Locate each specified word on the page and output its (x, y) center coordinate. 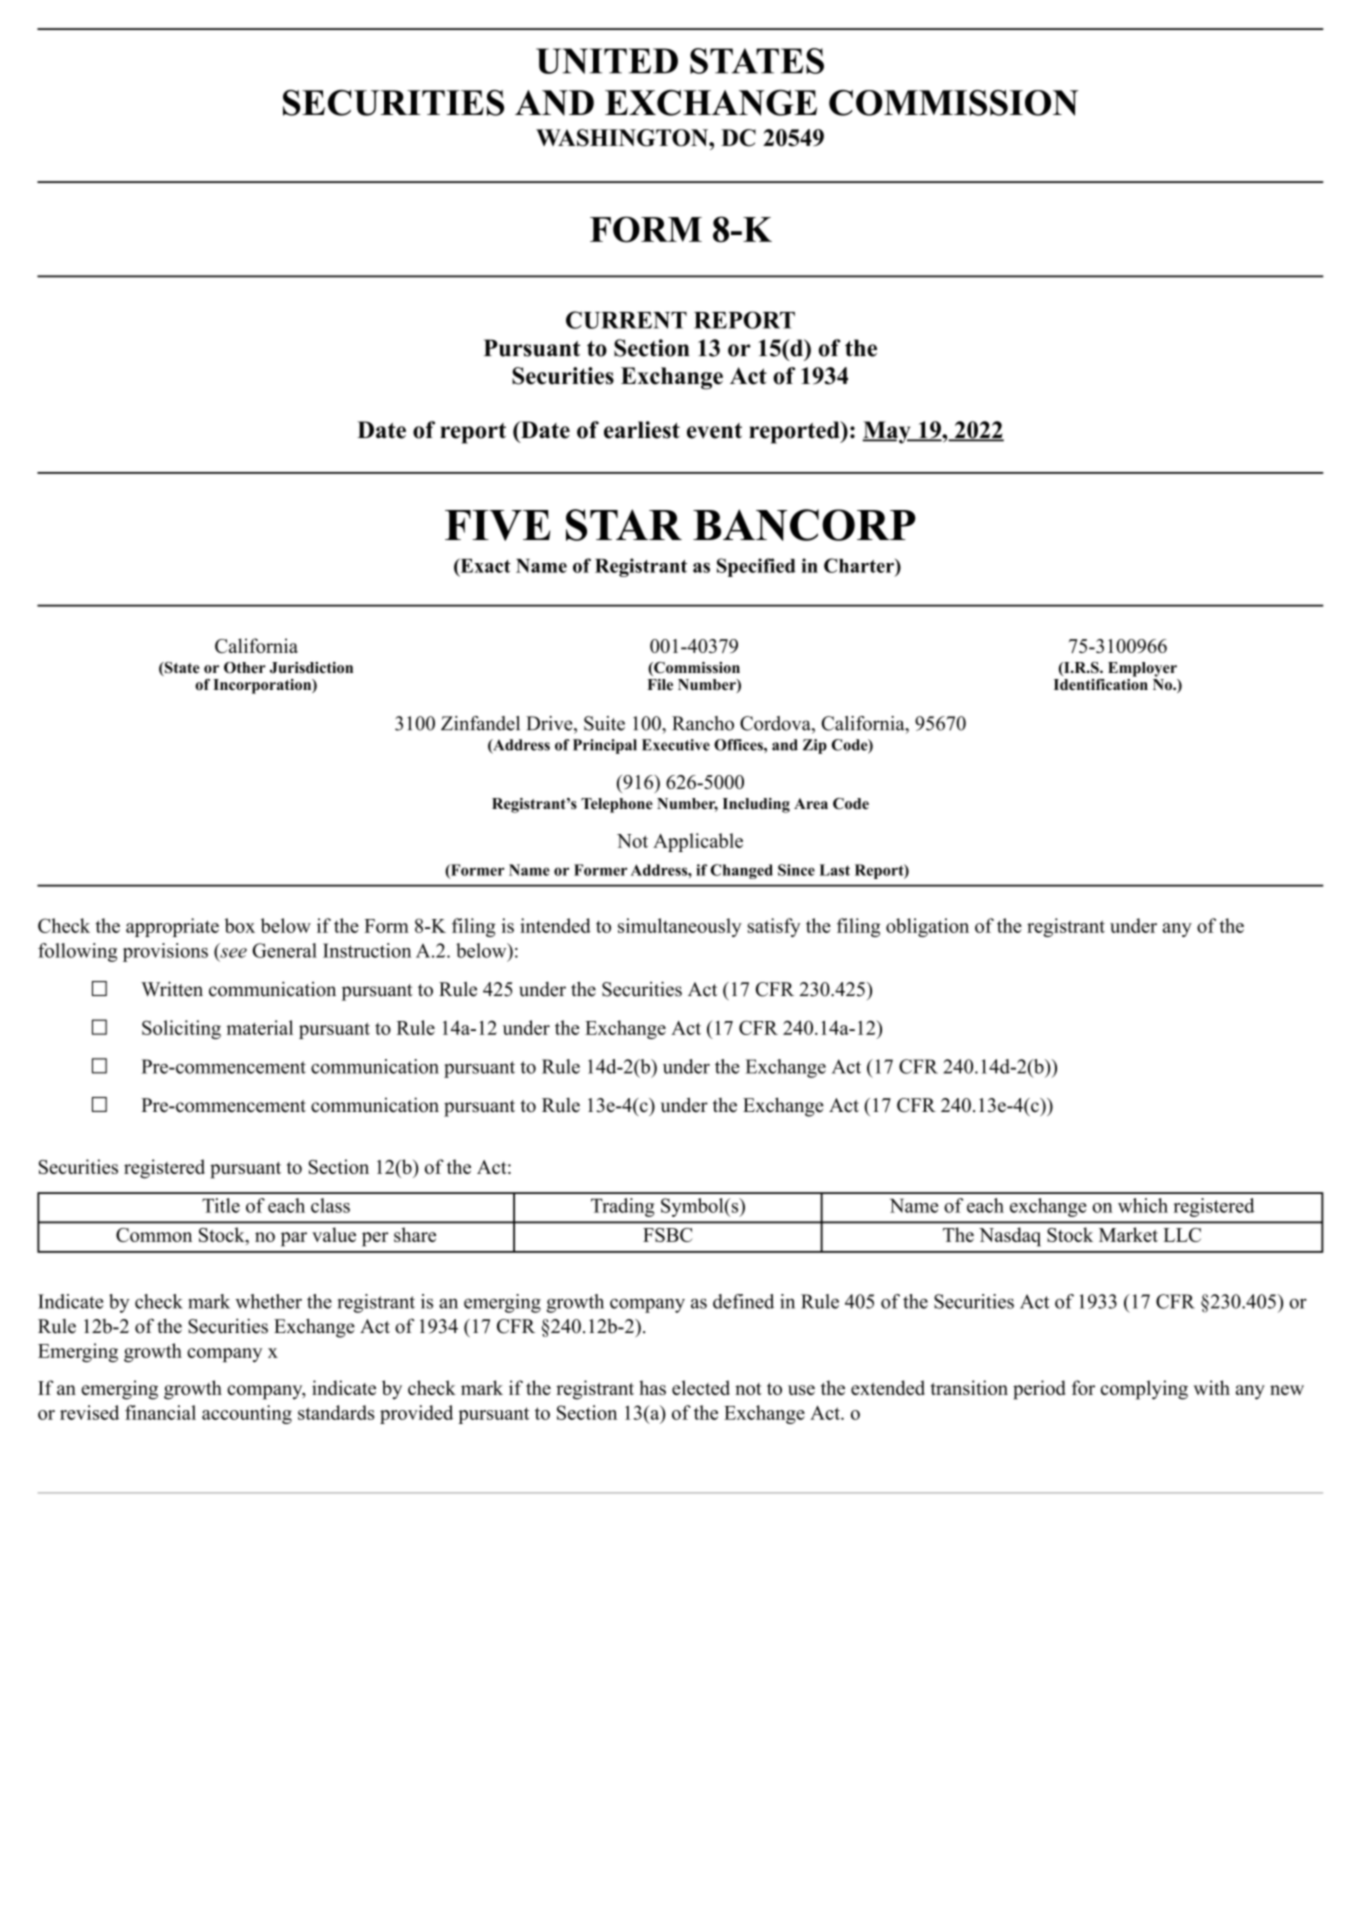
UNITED (607, 61)
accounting (247, 1414)
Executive (676, 745)
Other (245, 668)
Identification (1101, 683)
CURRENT (626, 320)
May (887, 432)
